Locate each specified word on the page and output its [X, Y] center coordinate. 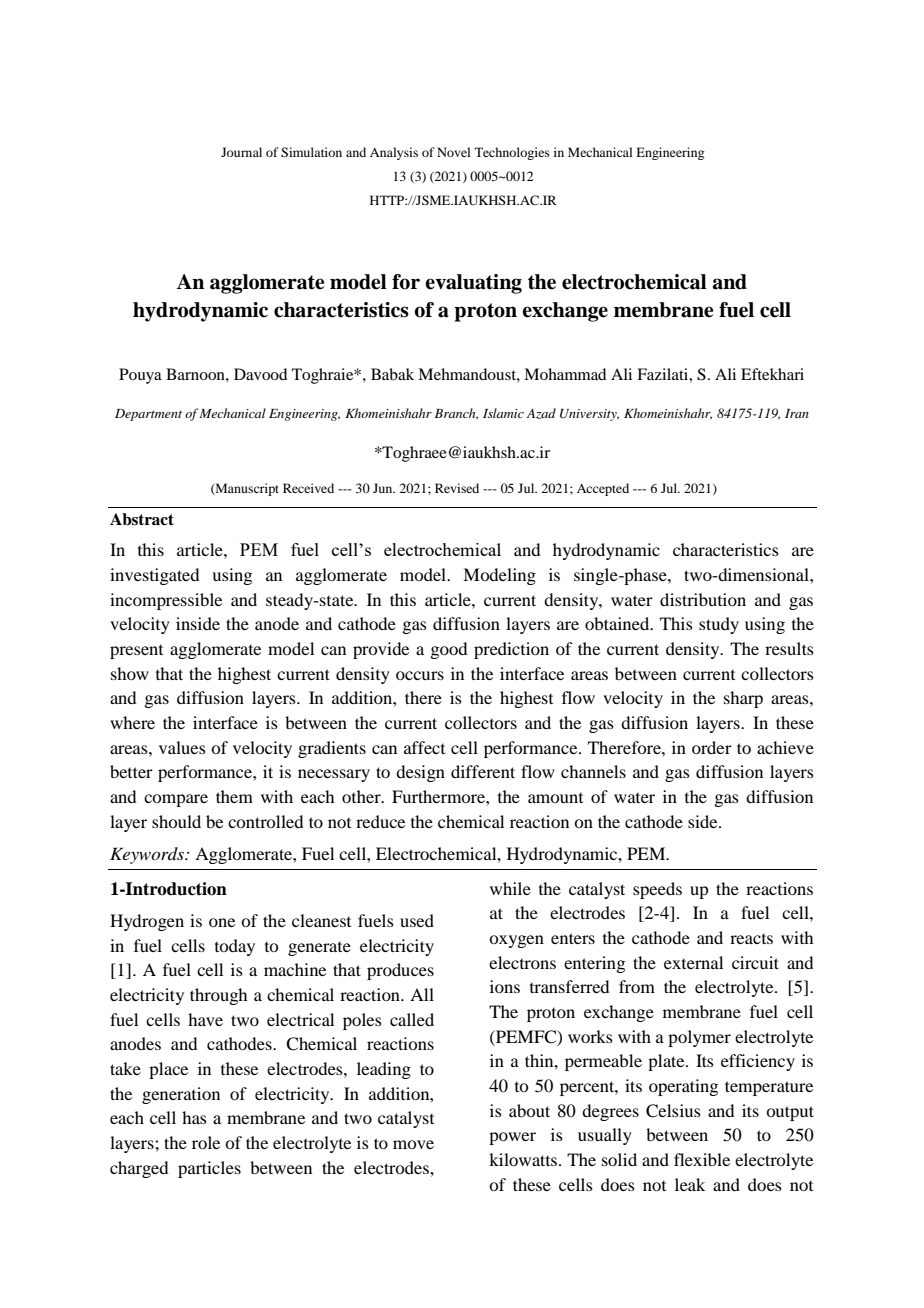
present [136, 652]
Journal [241, 152]
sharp [743, 699]
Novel [454, 152]
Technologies [512, 153]
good [448, 650]
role [206, 1142]
